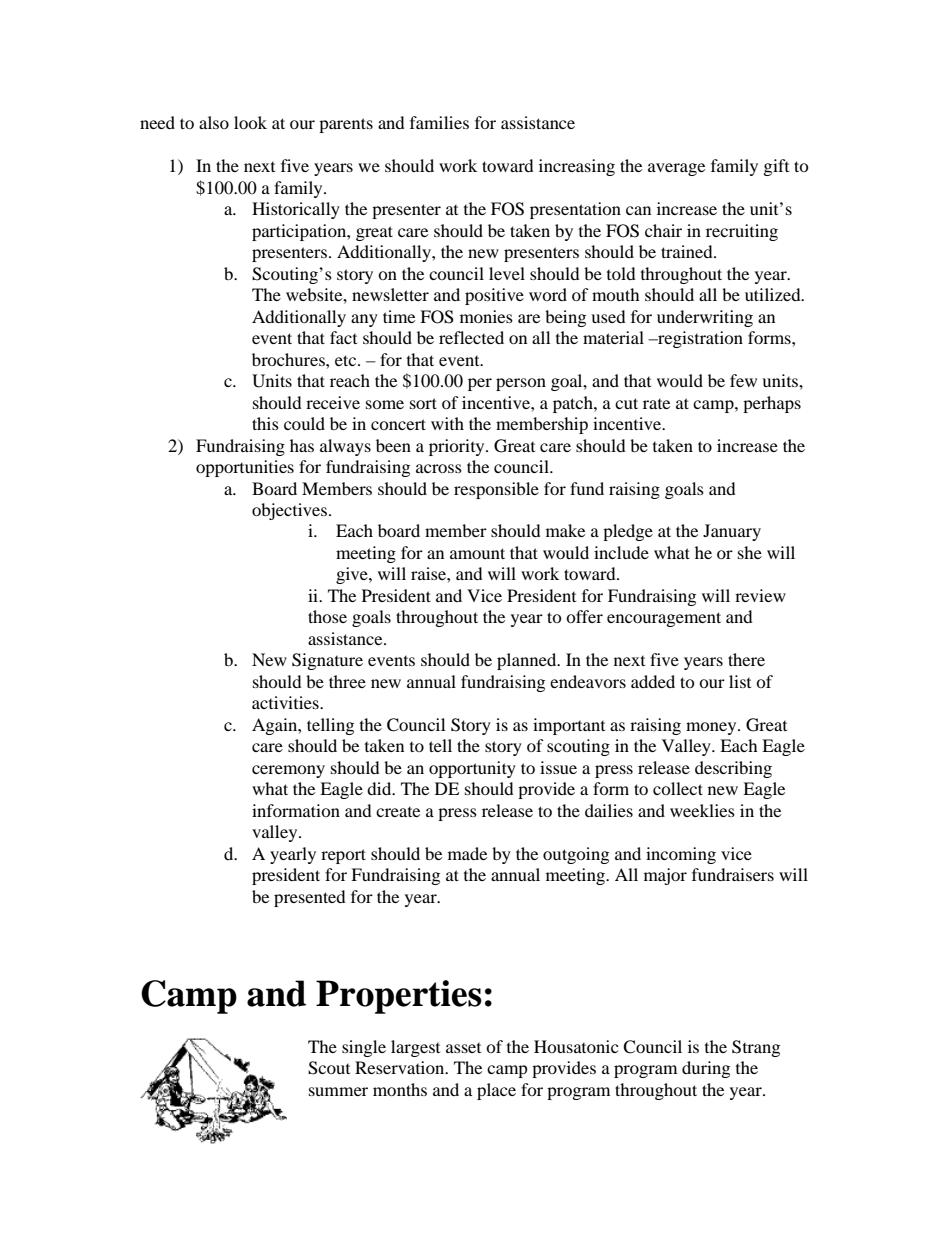  I want to click on families, so click(439, 122).
